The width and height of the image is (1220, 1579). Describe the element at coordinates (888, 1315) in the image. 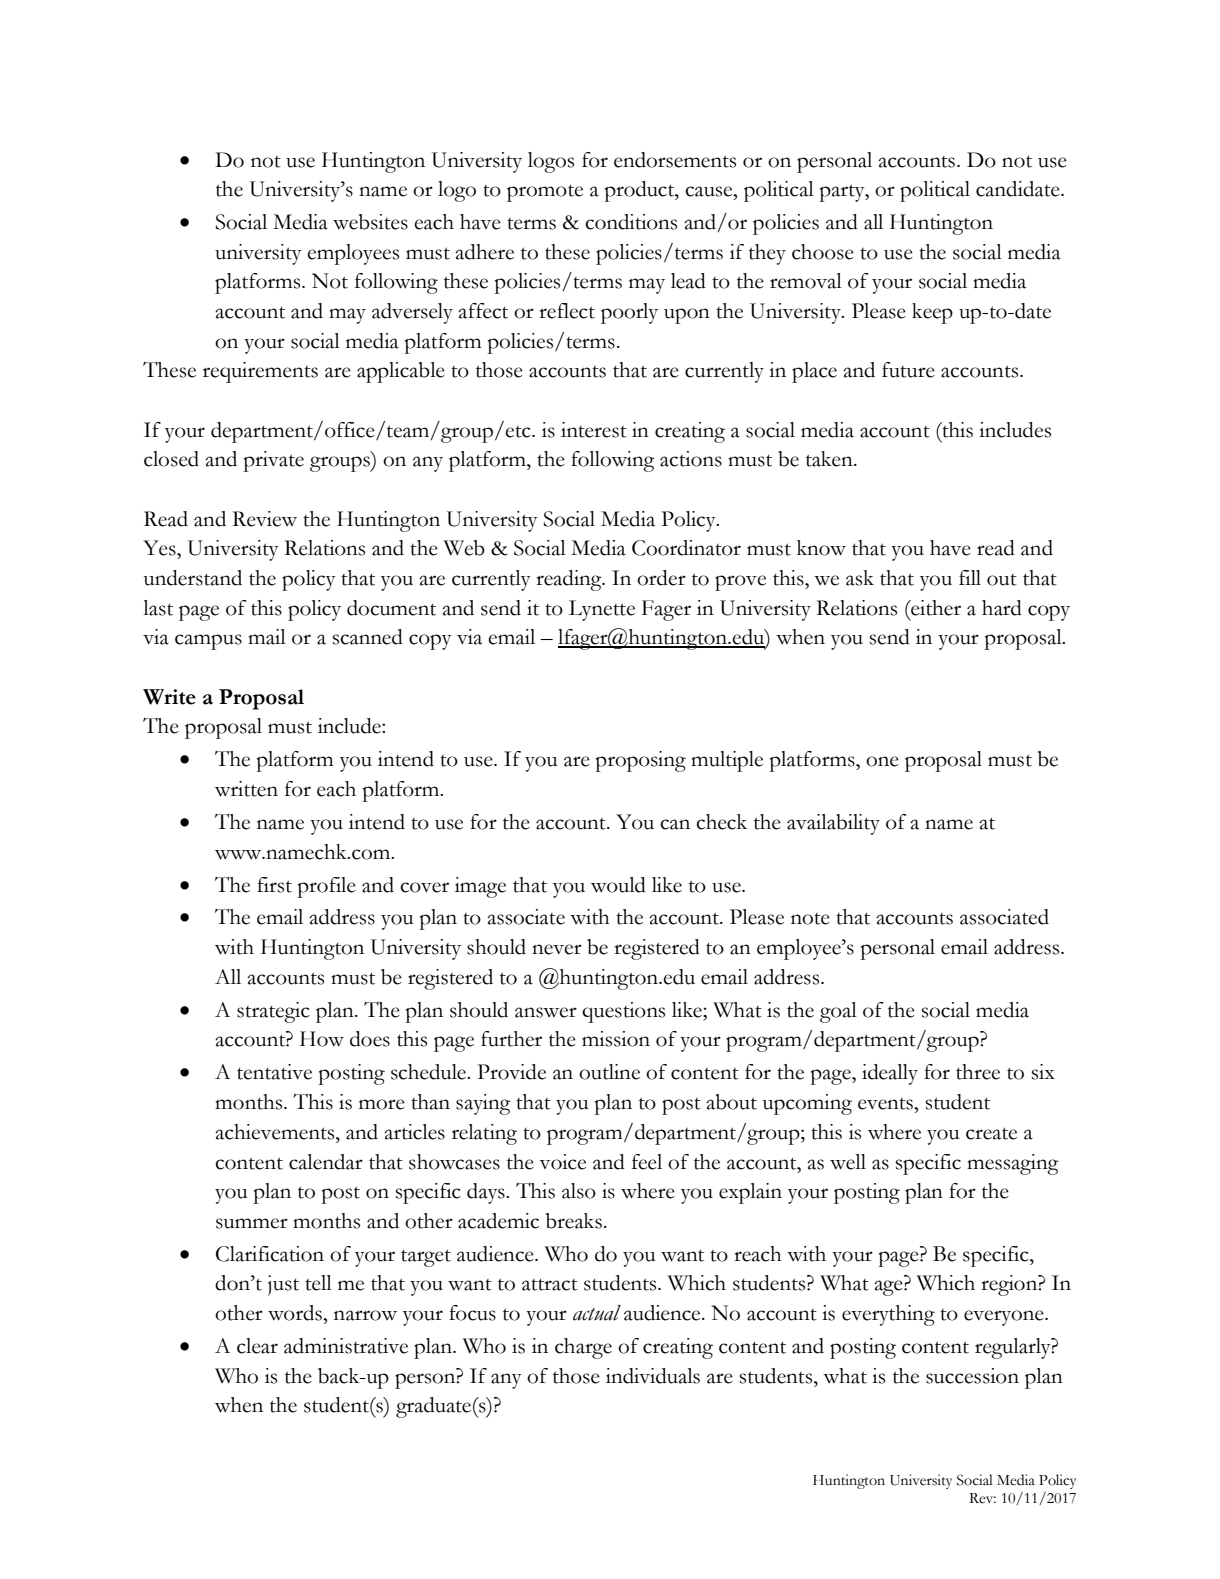

I see `everything` at that location.
